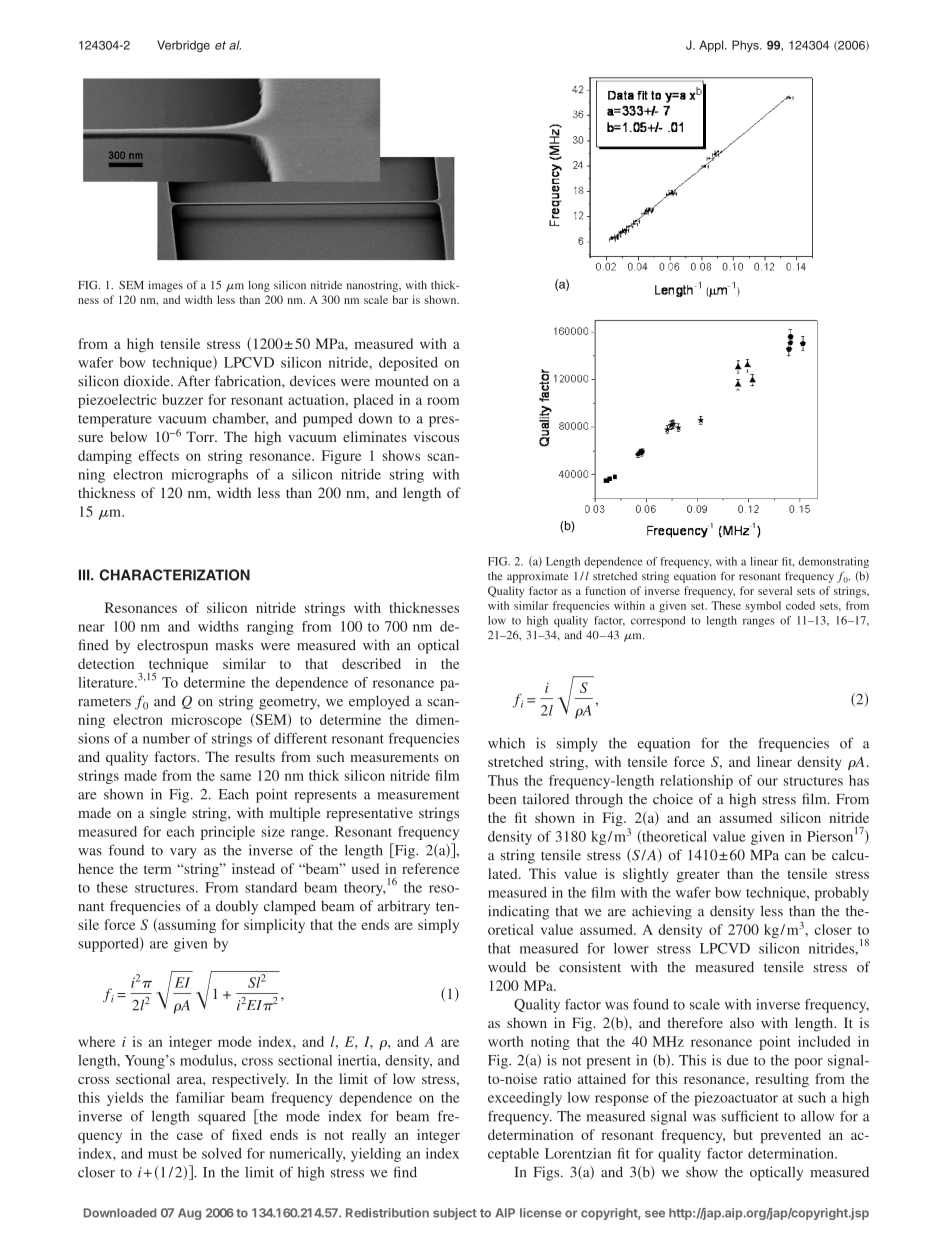 The height and width of the page is (1233, 952). What do you see at coordinates (712, 46) in the page?
I see `Appl` at bounding box center [712, 46].
